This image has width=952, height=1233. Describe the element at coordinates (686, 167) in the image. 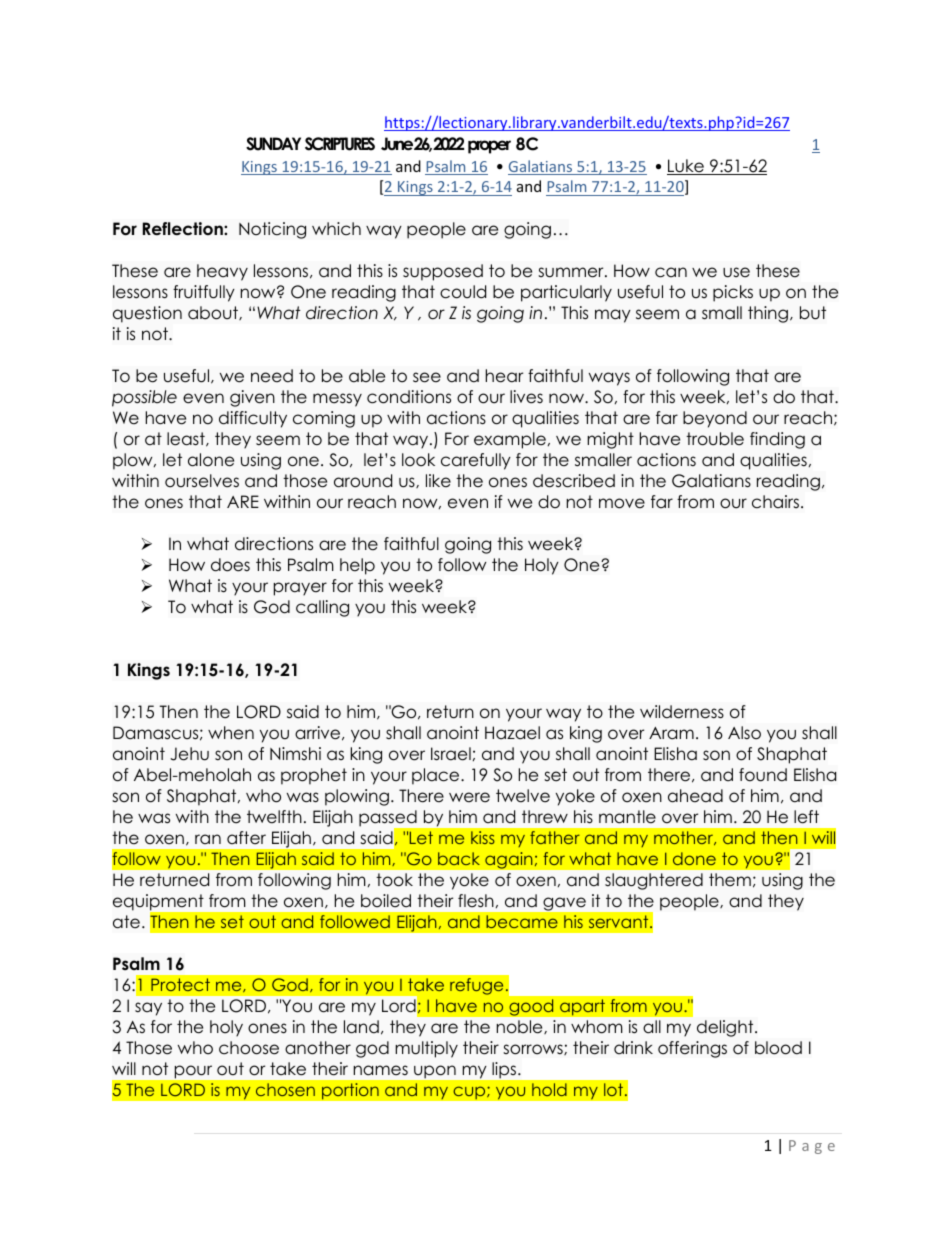

I see `Luke` at that location.
